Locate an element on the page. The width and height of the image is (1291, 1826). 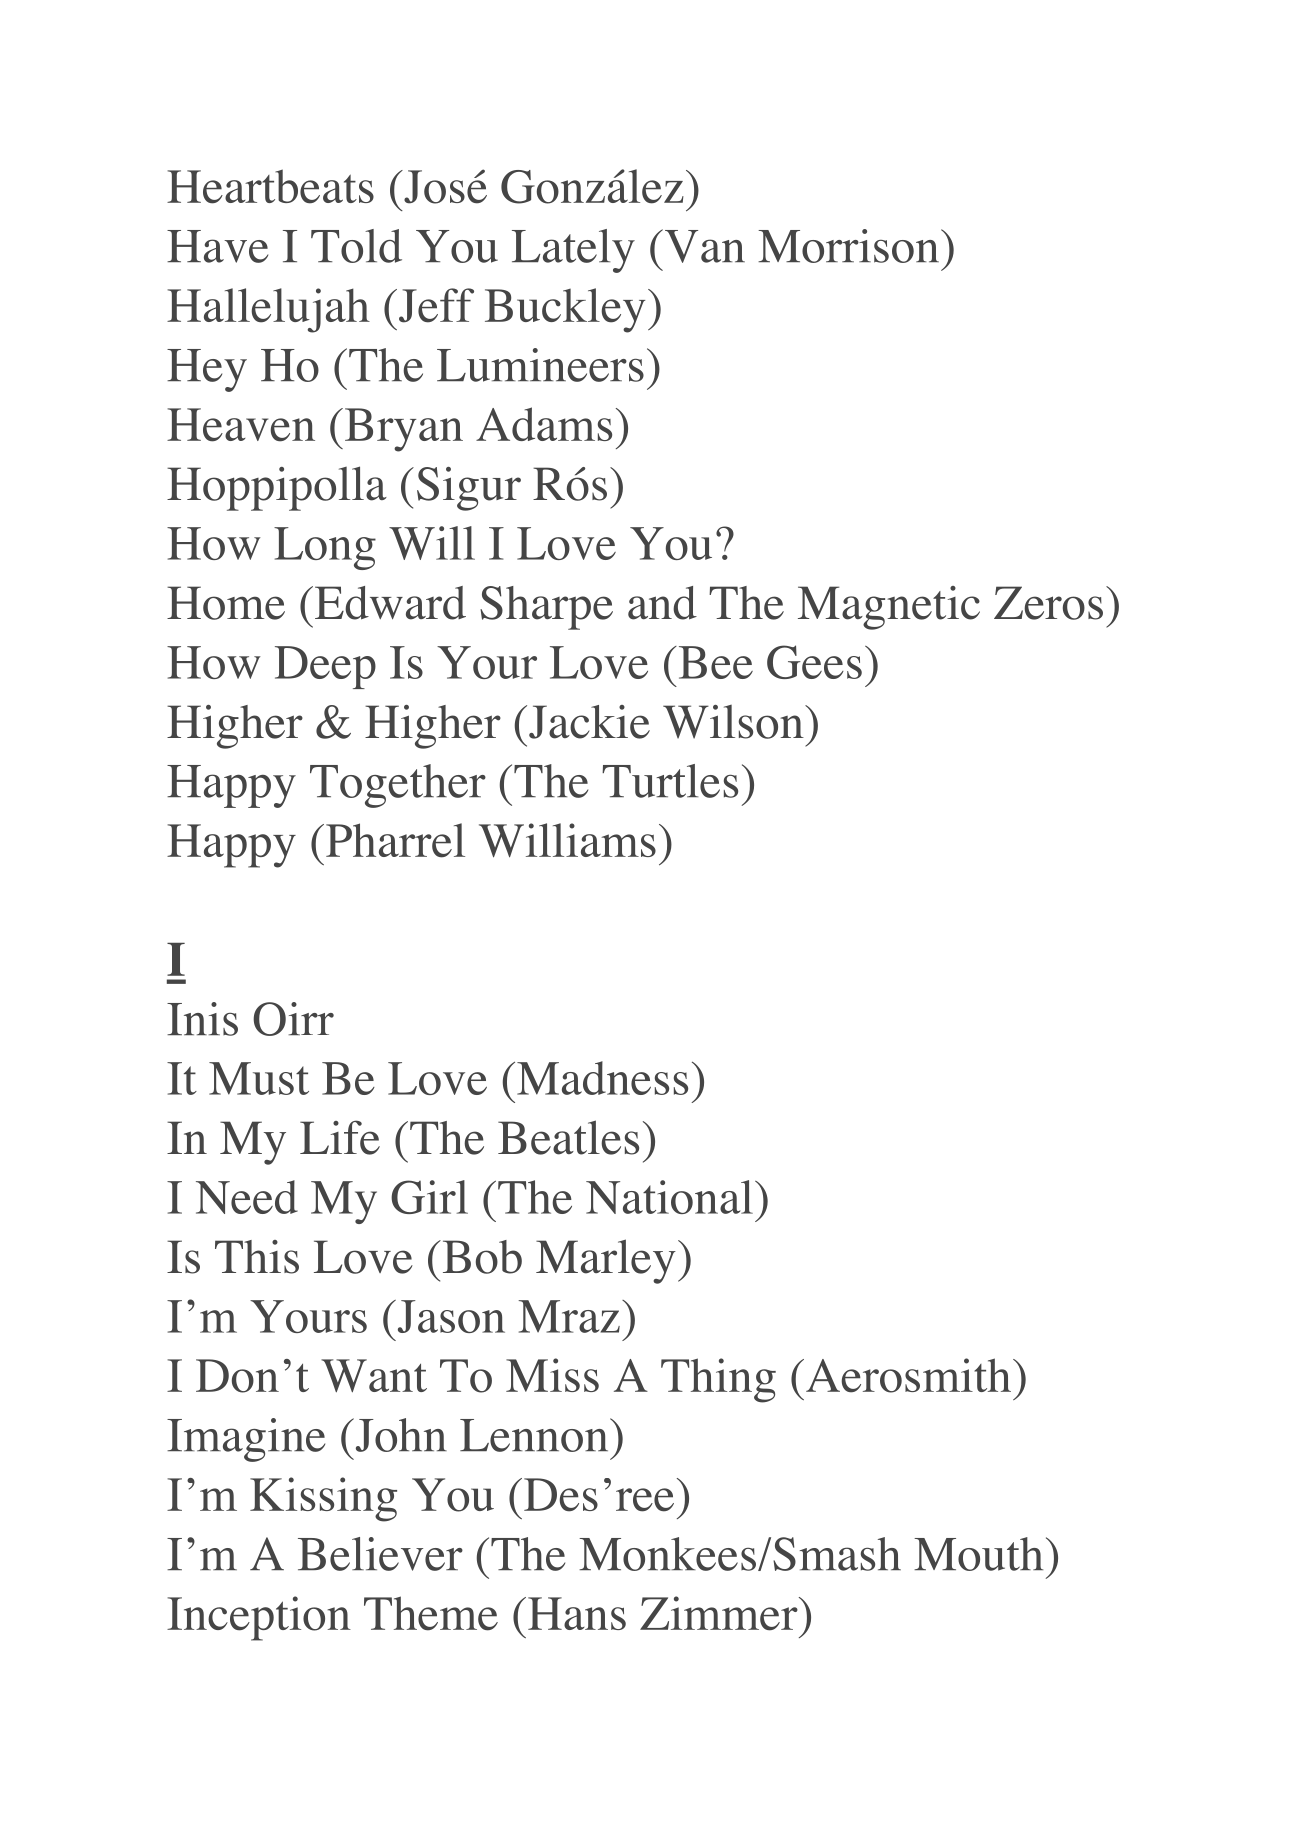
Hans is located at coordinates (577, 1613).
